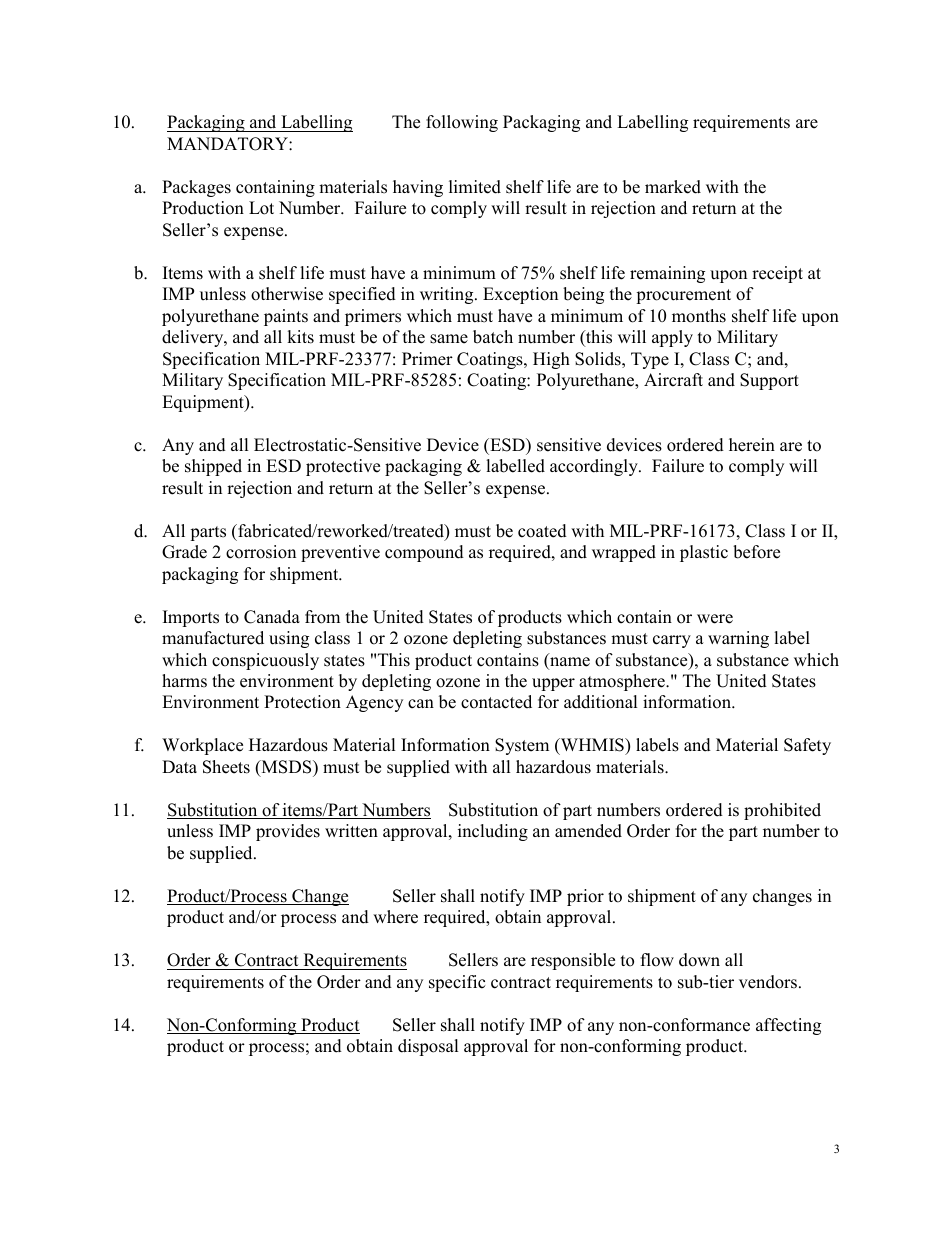 Image resolution: width=952 pixels, height=1233 pixels. What do you see at coordinates (261, 552) in the document?
I see `corrosion` at bounding box center [261, 552].
